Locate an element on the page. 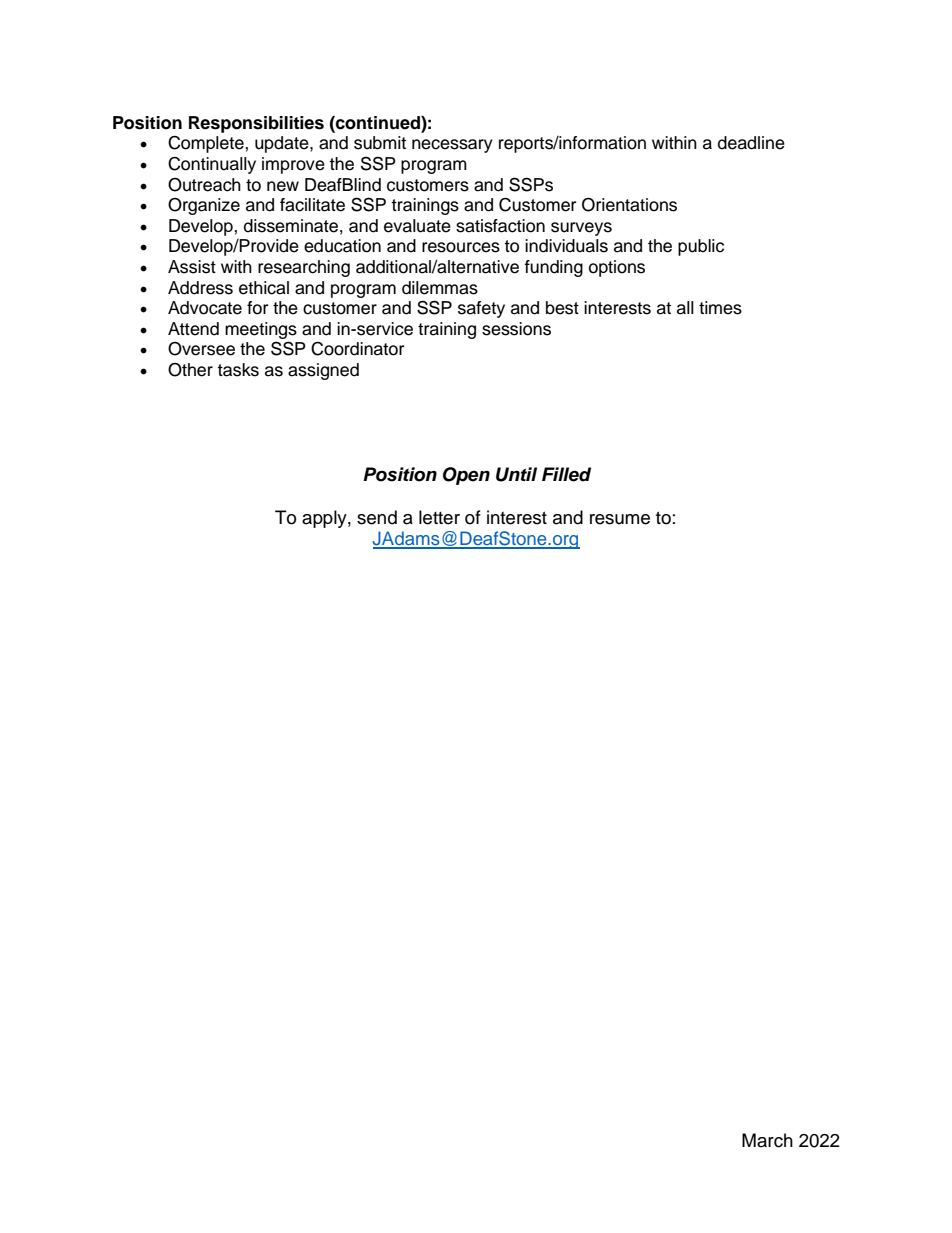  March is located at coordinates (767, 1140).
